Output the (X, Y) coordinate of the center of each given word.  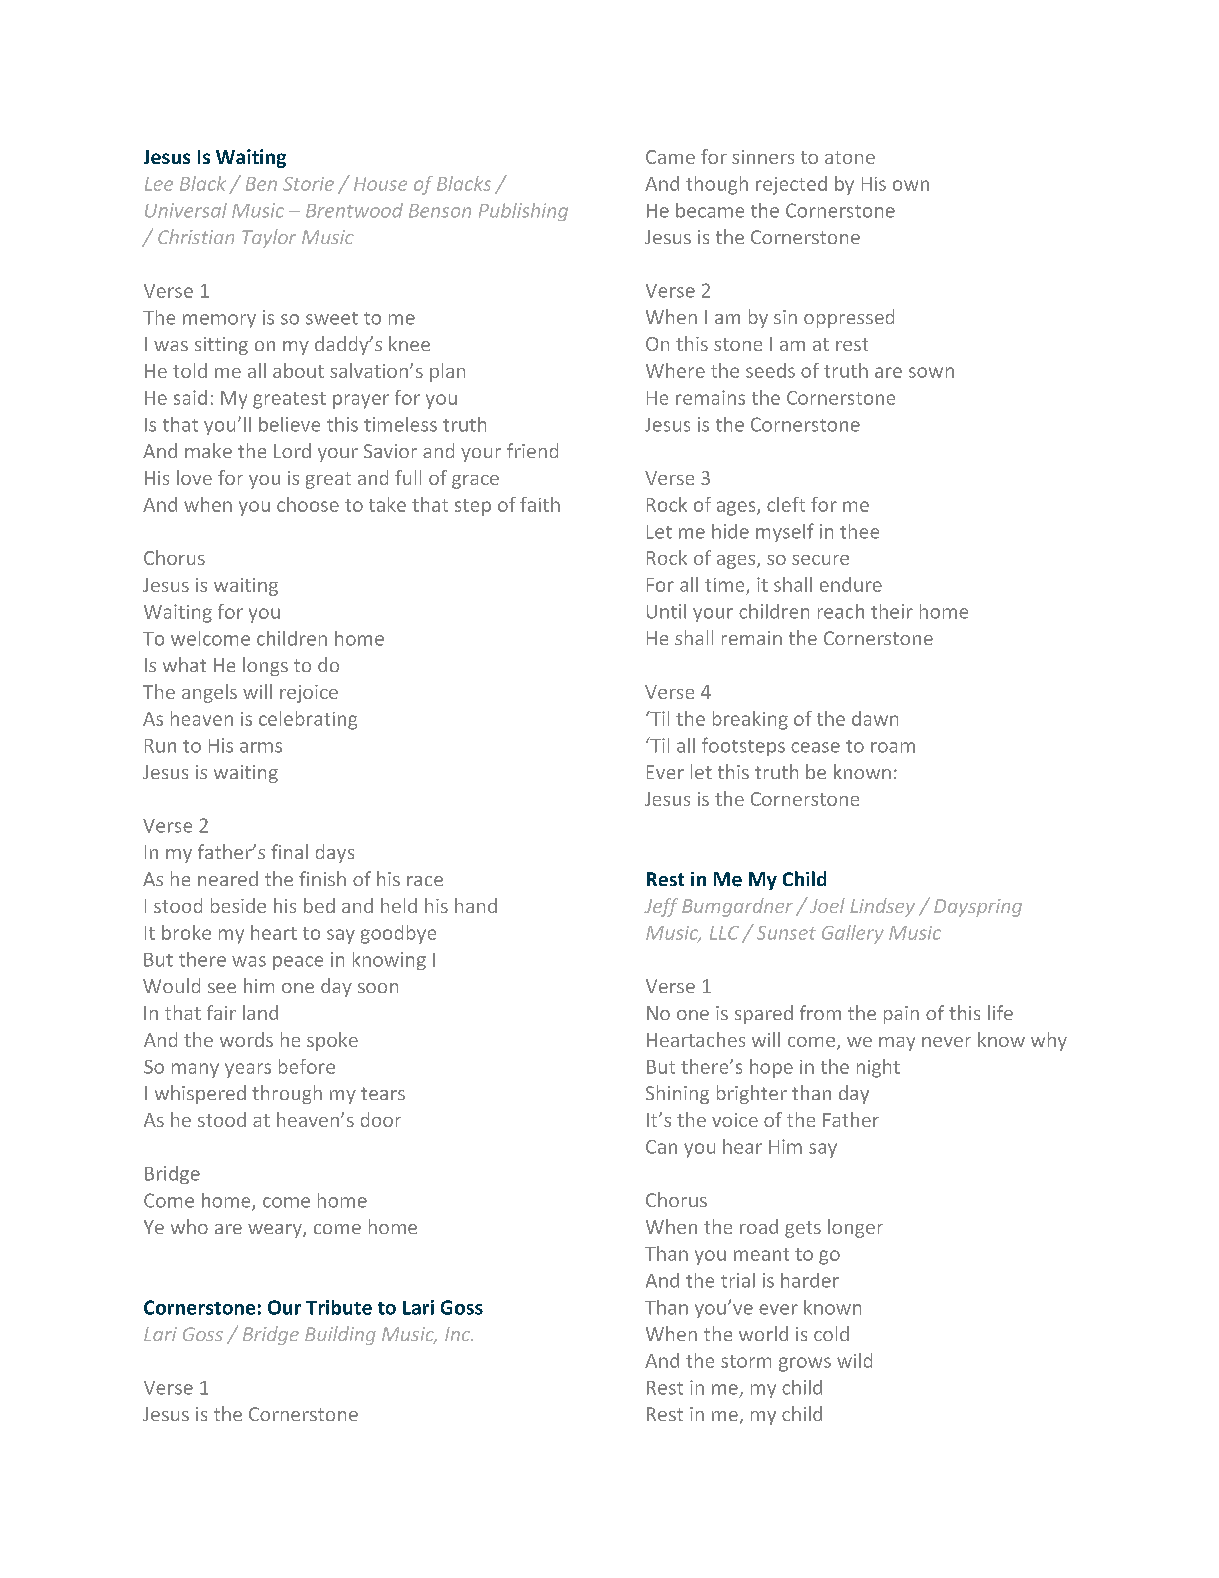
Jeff (661, 907)
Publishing (523, 212)
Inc (459, 1334)
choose (308, 504)
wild (854, 1360)
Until (666, 611)
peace (298, 963)
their (892, 611)
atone (850, 157)
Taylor (269, 238)
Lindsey (882, 907)
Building (340, 1335)
